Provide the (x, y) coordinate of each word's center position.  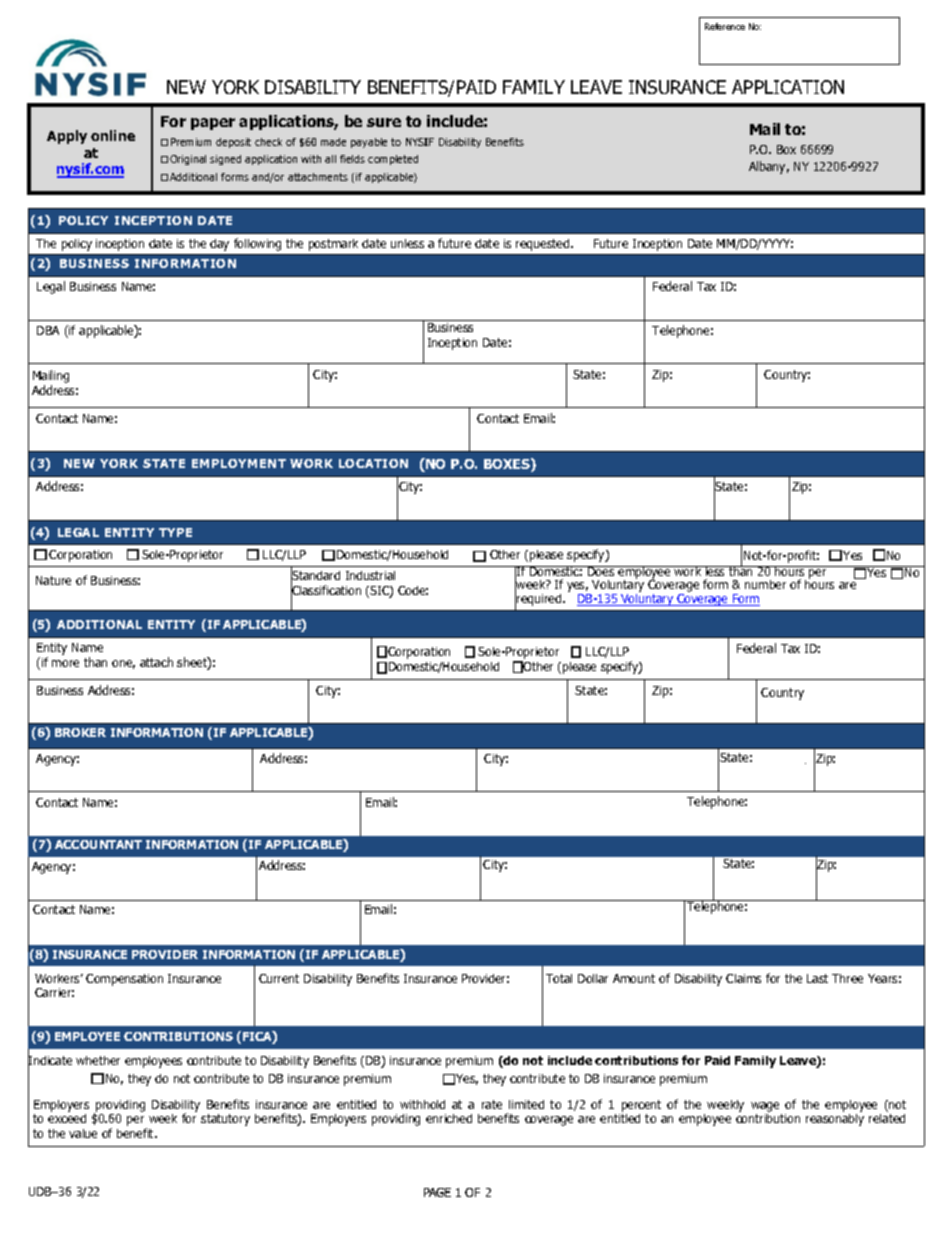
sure (384, 122)
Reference (725, 26)
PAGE (437, 1192)
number (765, 584)
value (83, 1133)
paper (213, 124)
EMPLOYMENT (239, 463)
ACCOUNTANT (98, 844)
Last (817, 978)
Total (559, 978)
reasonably (835, 1120)
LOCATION (373, 463)
